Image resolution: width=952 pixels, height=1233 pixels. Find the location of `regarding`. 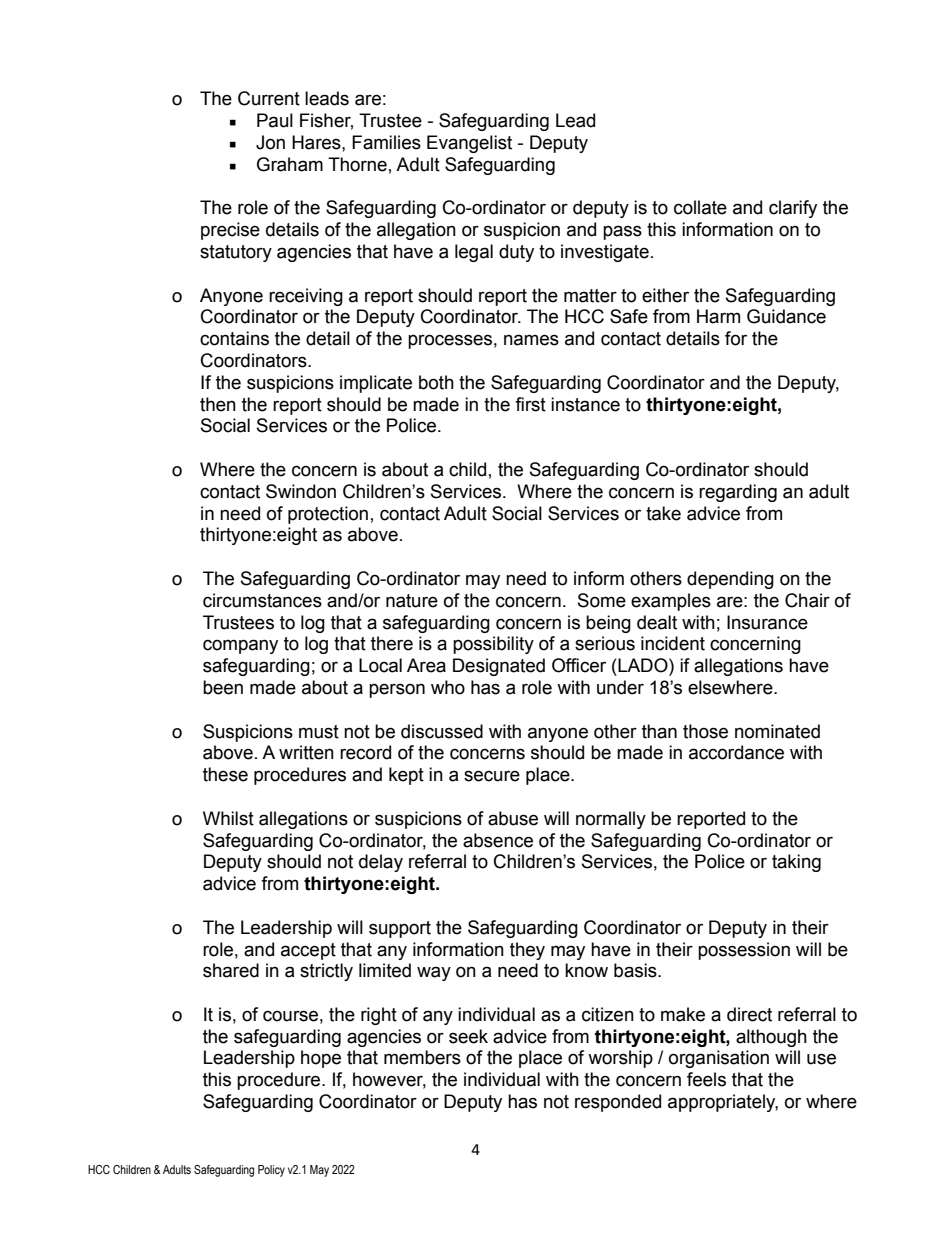

regarding is located at coordinates (738, 493).
